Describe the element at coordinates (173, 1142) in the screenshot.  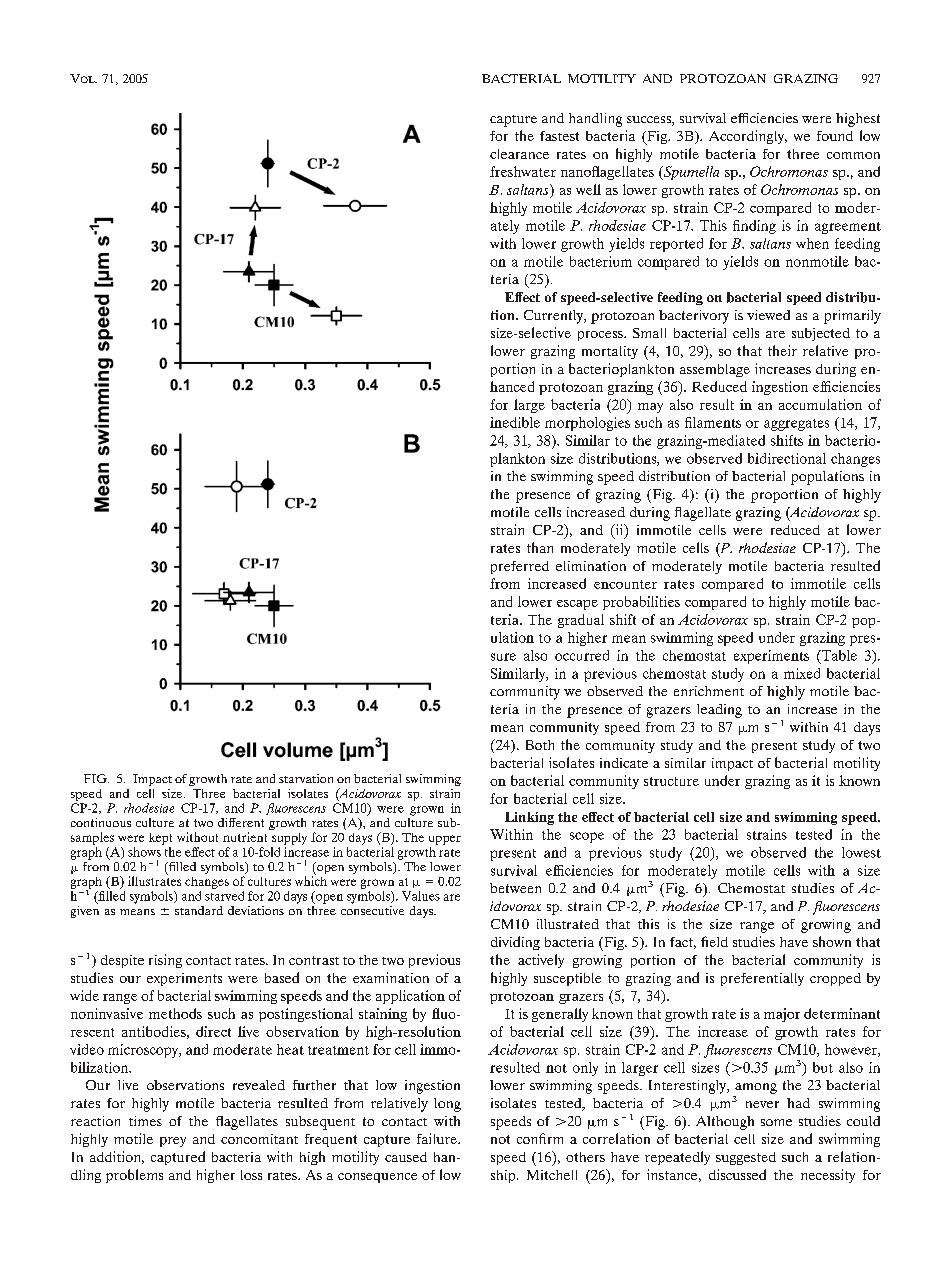
I see `prey` at that location.
